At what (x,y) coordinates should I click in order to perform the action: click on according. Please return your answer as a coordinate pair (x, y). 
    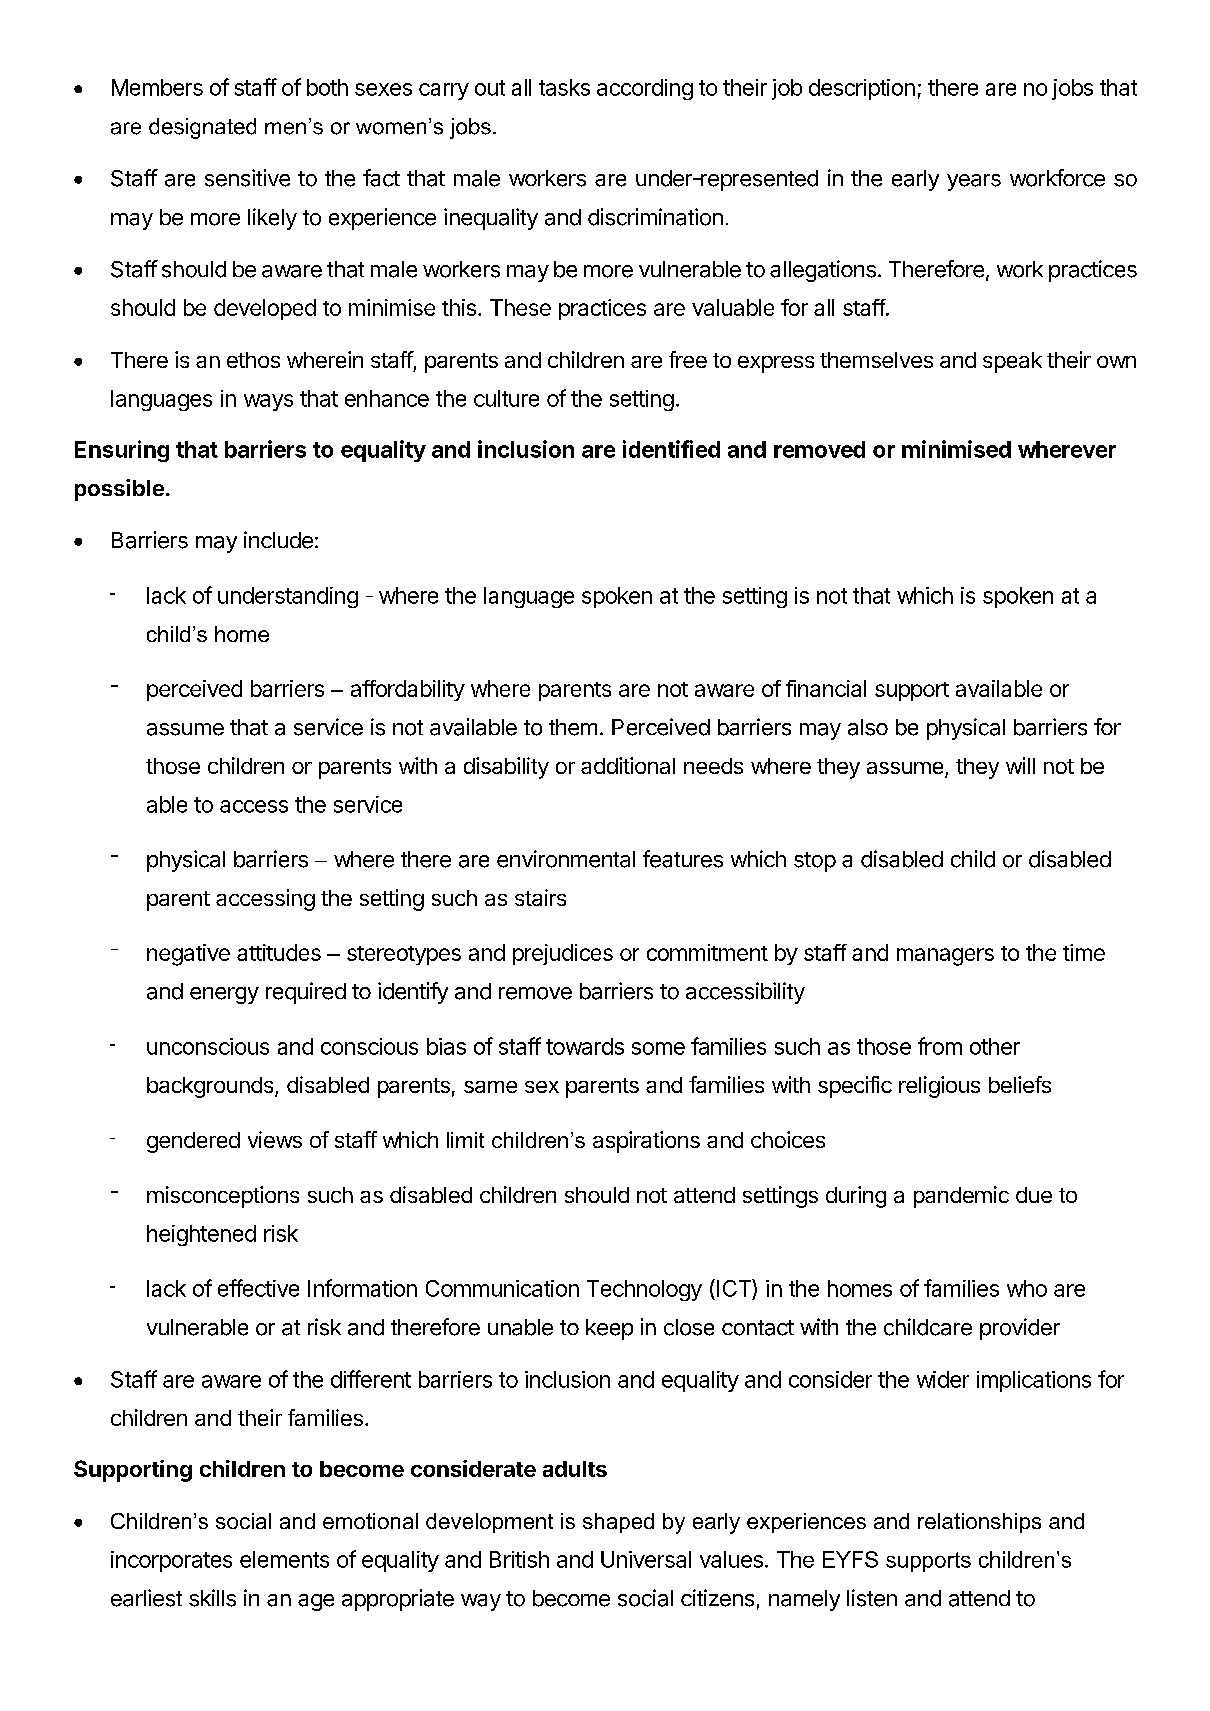
    Looking at the image, I should click on (645, 89).
